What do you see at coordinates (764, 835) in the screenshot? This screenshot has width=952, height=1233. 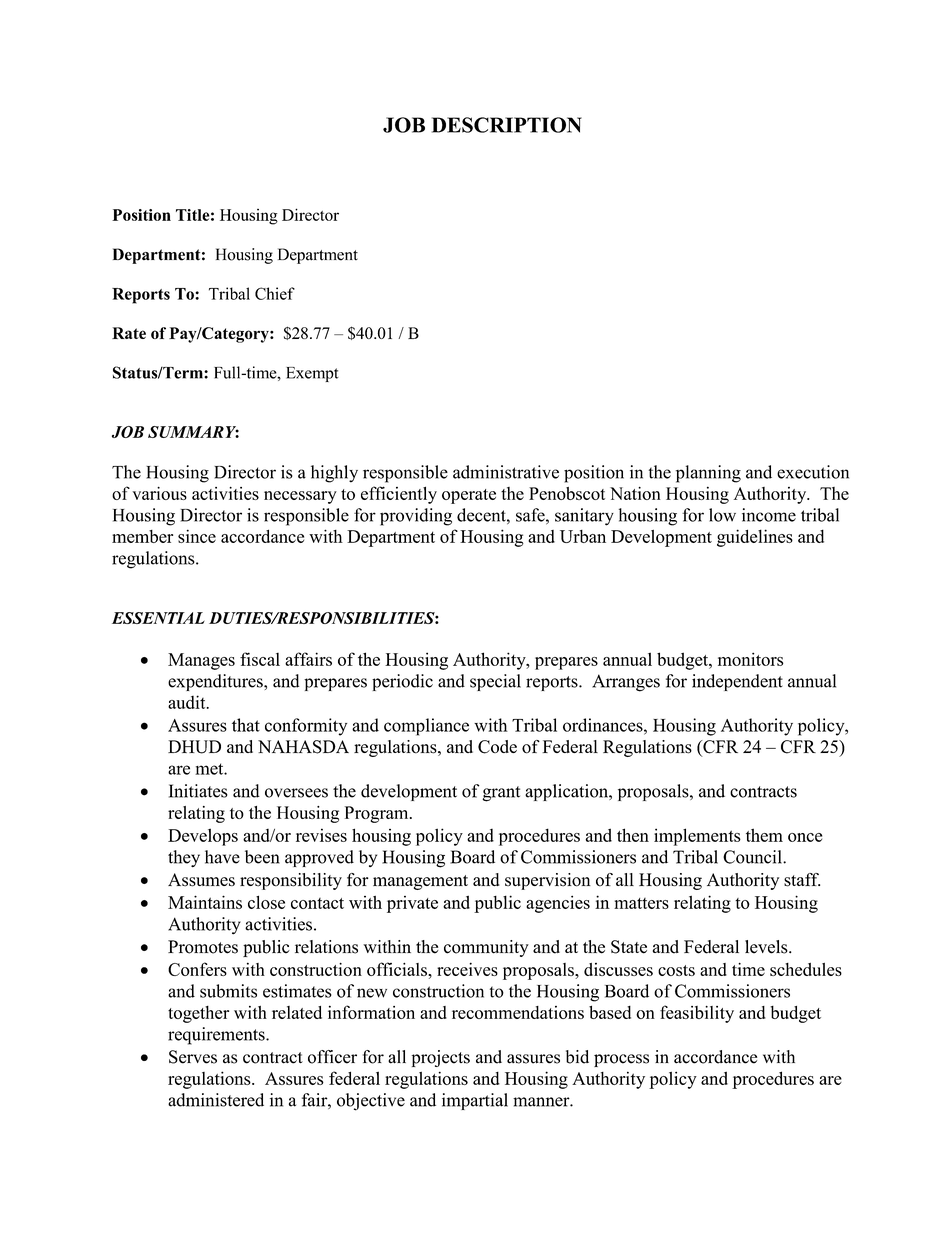 I see `them` at bounding box center [764, 835].
